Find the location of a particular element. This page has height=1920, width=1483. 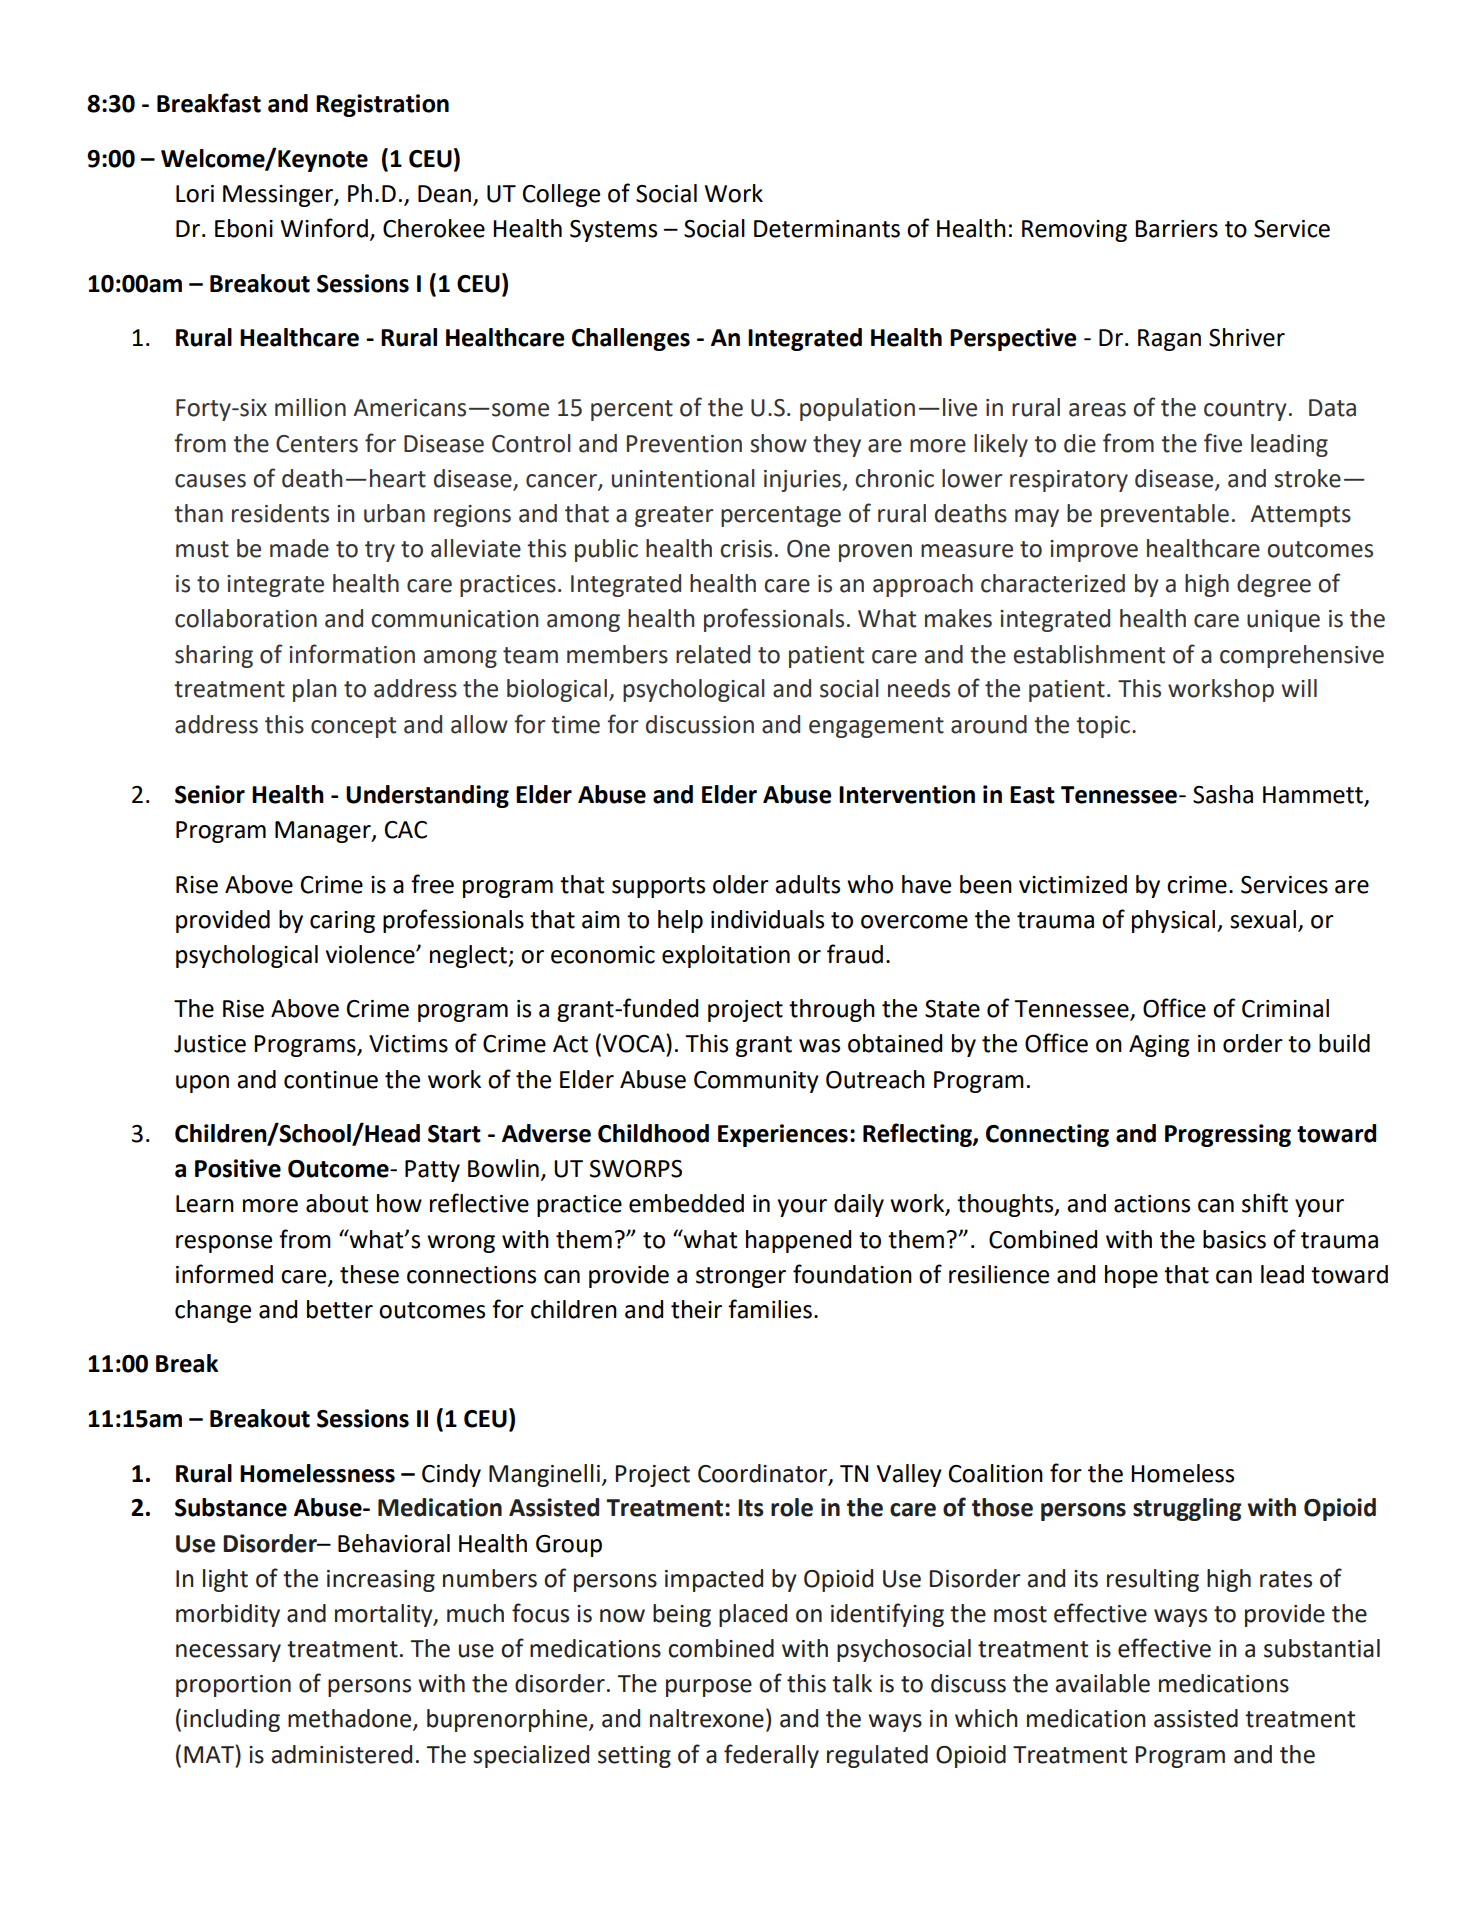

caring is located at coordinates (342, 922).
